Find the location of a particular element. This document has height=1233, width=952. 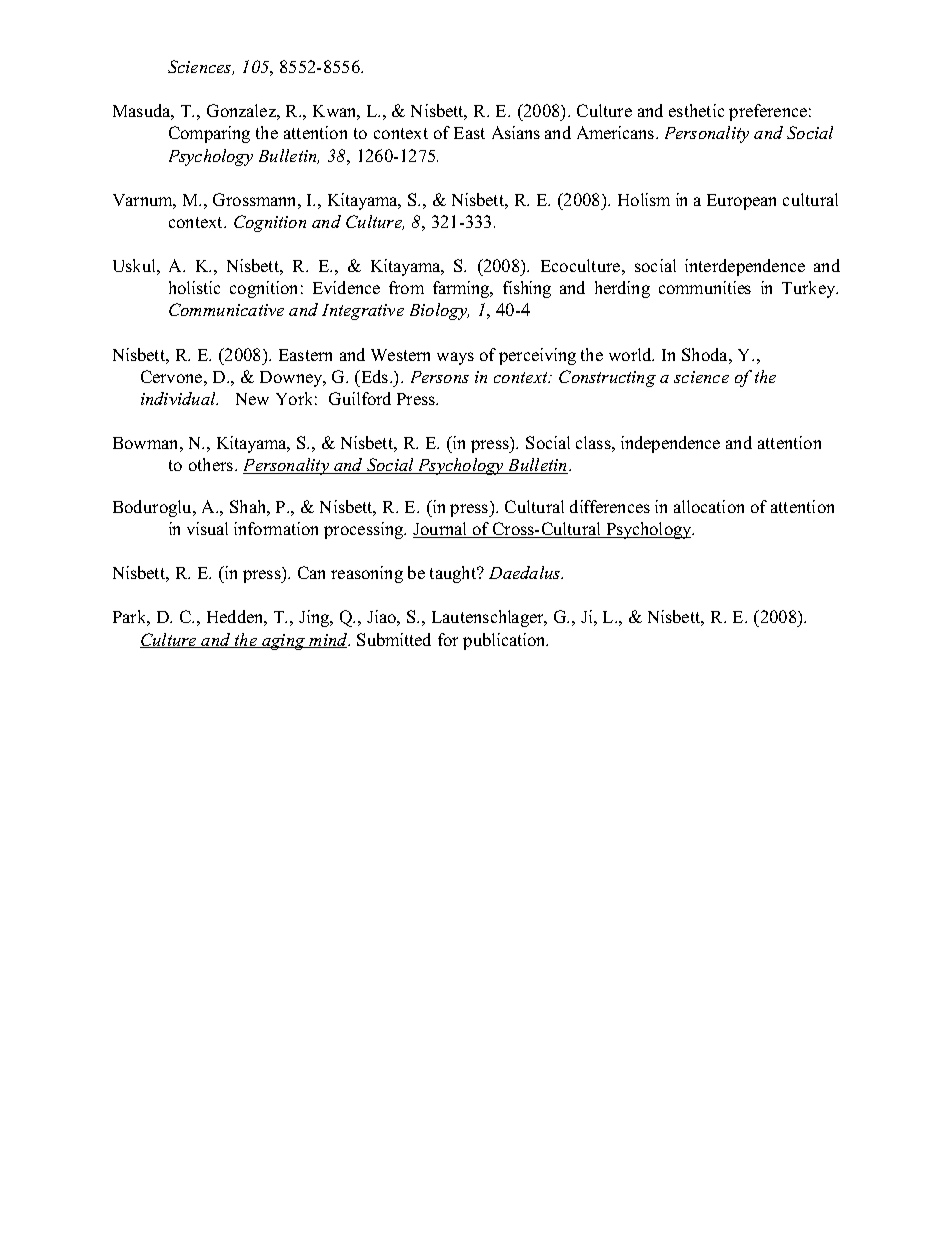

esthetic is located at coordinates (696, 110).
